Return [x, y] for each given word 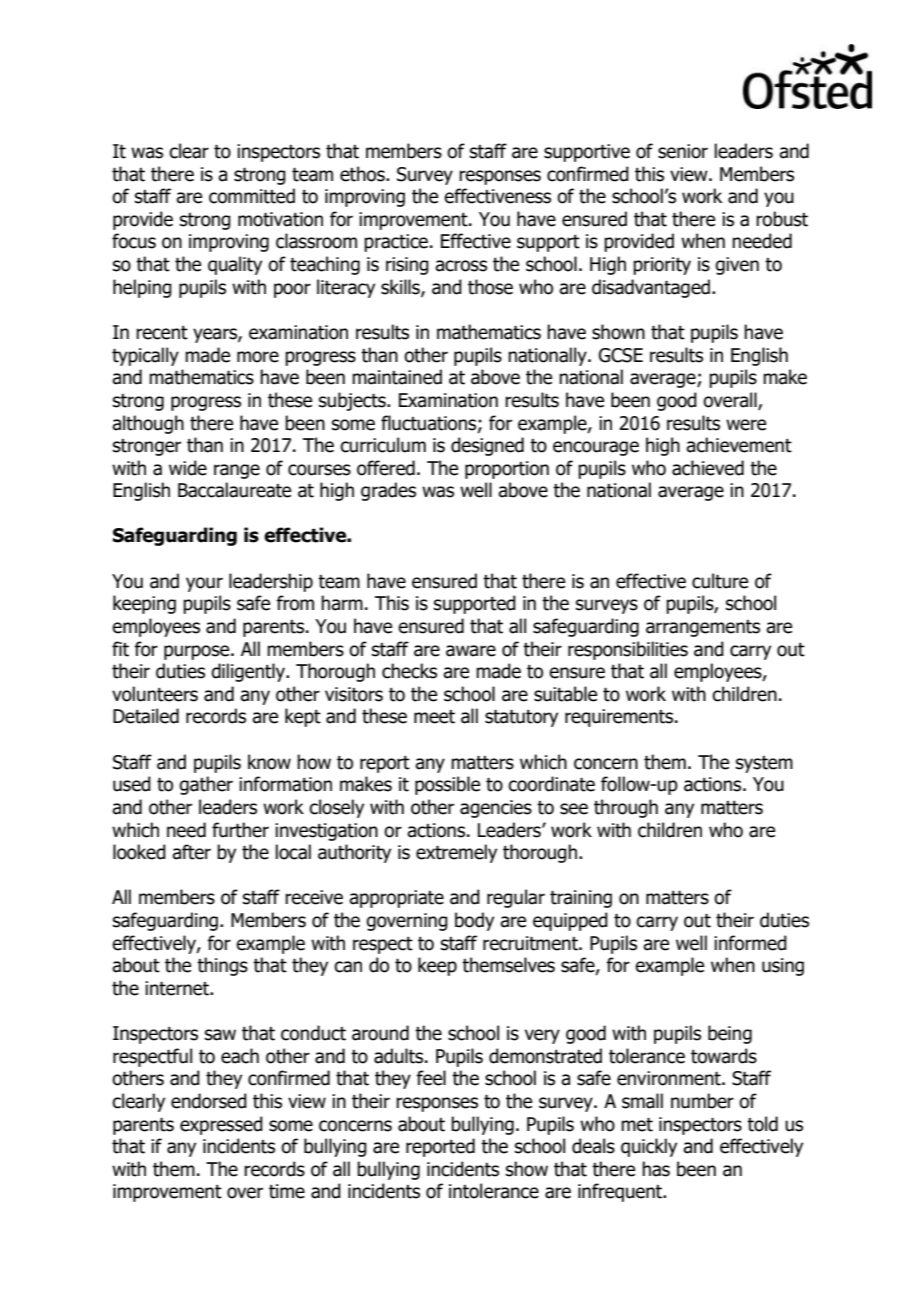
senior [683, 151]
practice [396, 243]
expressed [221, 1125]
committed [252, 196]
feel [431, 1078]
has [656, 1169]
